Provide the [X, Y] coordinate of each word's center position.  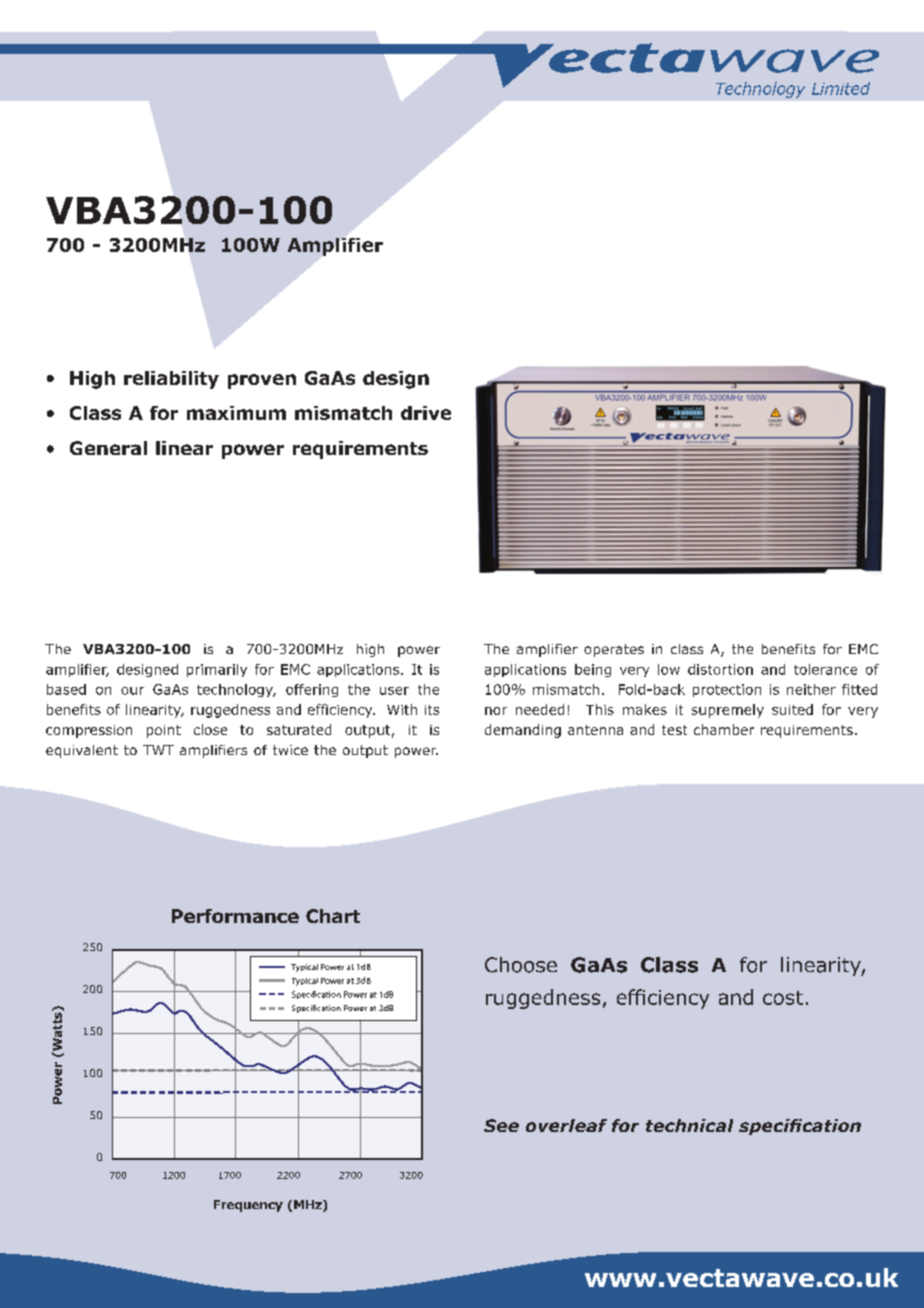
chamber [724, 729]
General [108, 448]
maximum [236, 413]
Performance [235, 916]
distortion [720, 669]
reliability [171, 380]
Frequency [248, 1206]
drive [426, 413]
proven [262, 381]
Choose [521, 965]
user [394, 691]
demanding [523, 731]
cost [783, 998]
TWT [158, 750]
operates [614, 650]
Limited [841, 88]
